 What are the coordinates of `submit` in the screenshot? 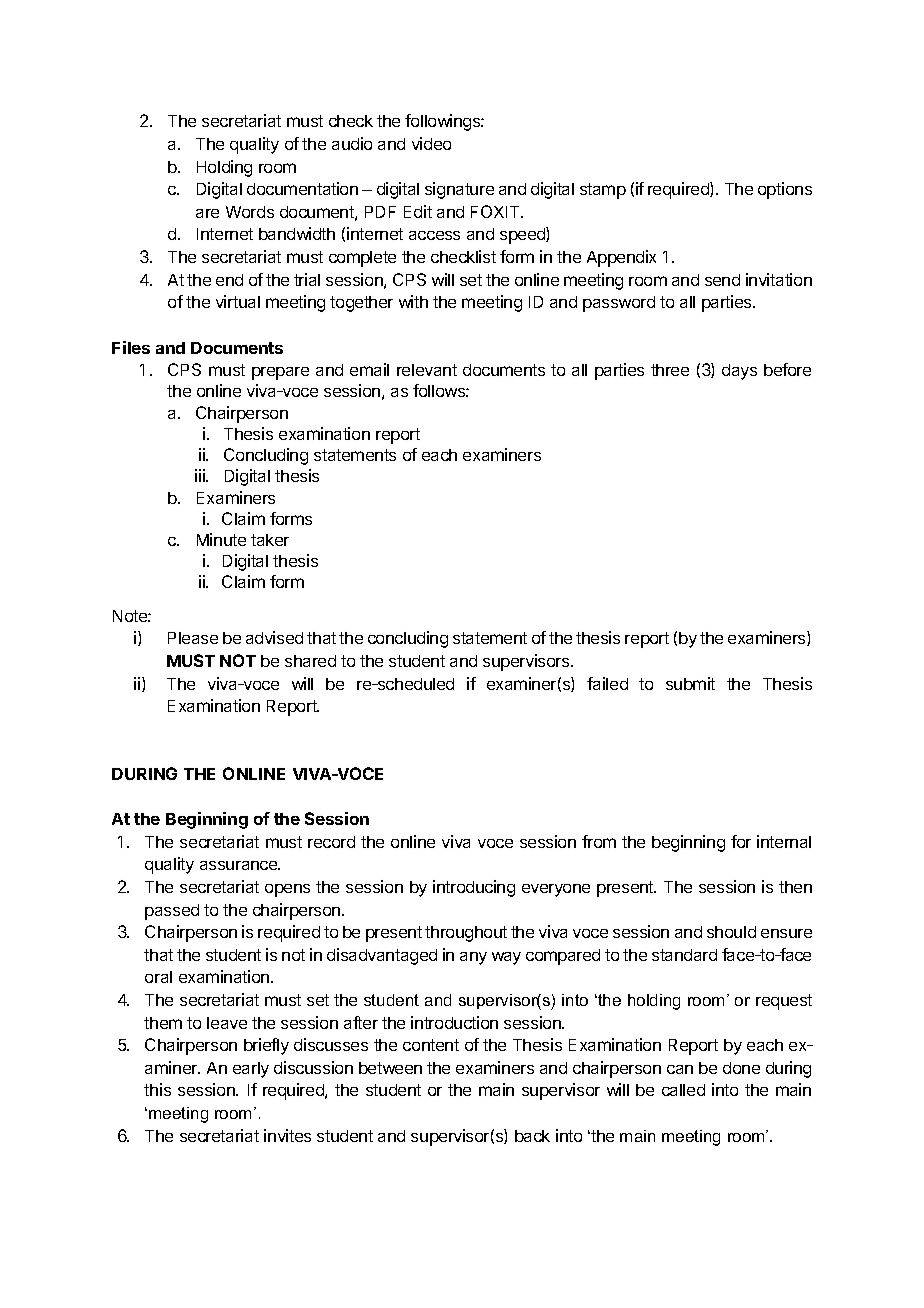 It's located at (690, 683).
